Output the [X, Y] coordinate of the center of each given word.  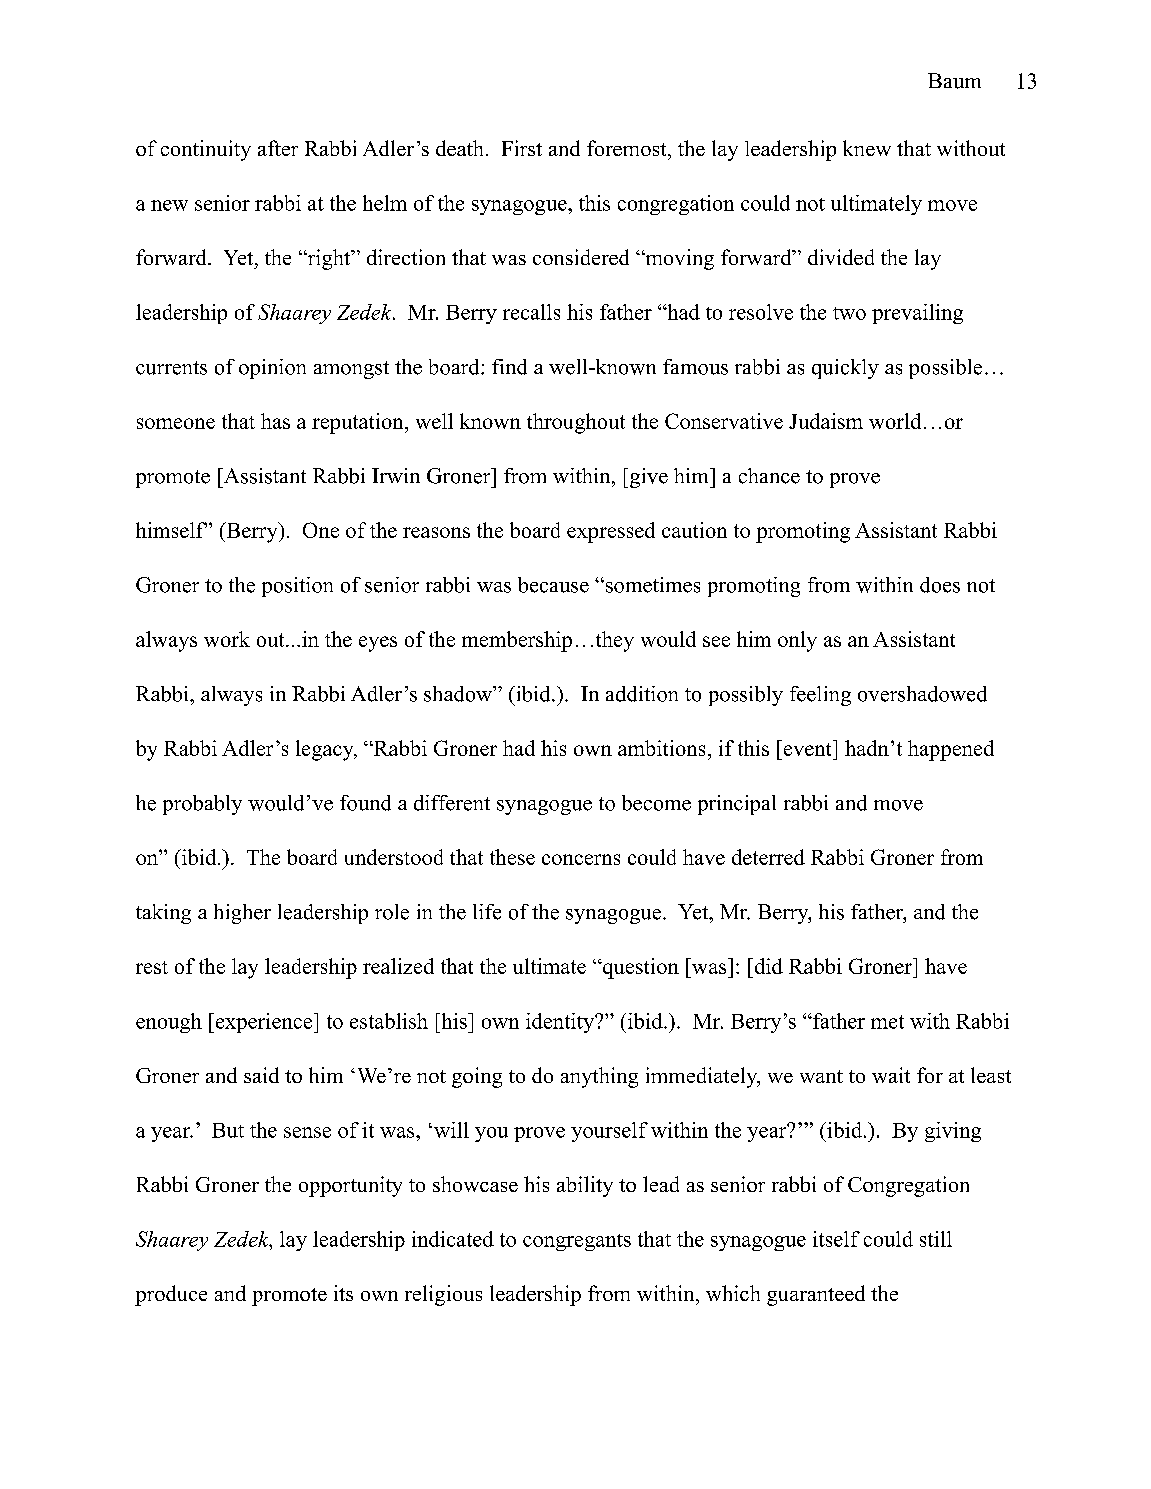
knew [867, 148]
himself [171, 530]
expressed [611, 532]
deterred [768, 857]
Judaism [826, 421]
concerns [581, 859]
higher [242, 914]
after [278, 148]
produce [171, 1295]
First [522, 148]
